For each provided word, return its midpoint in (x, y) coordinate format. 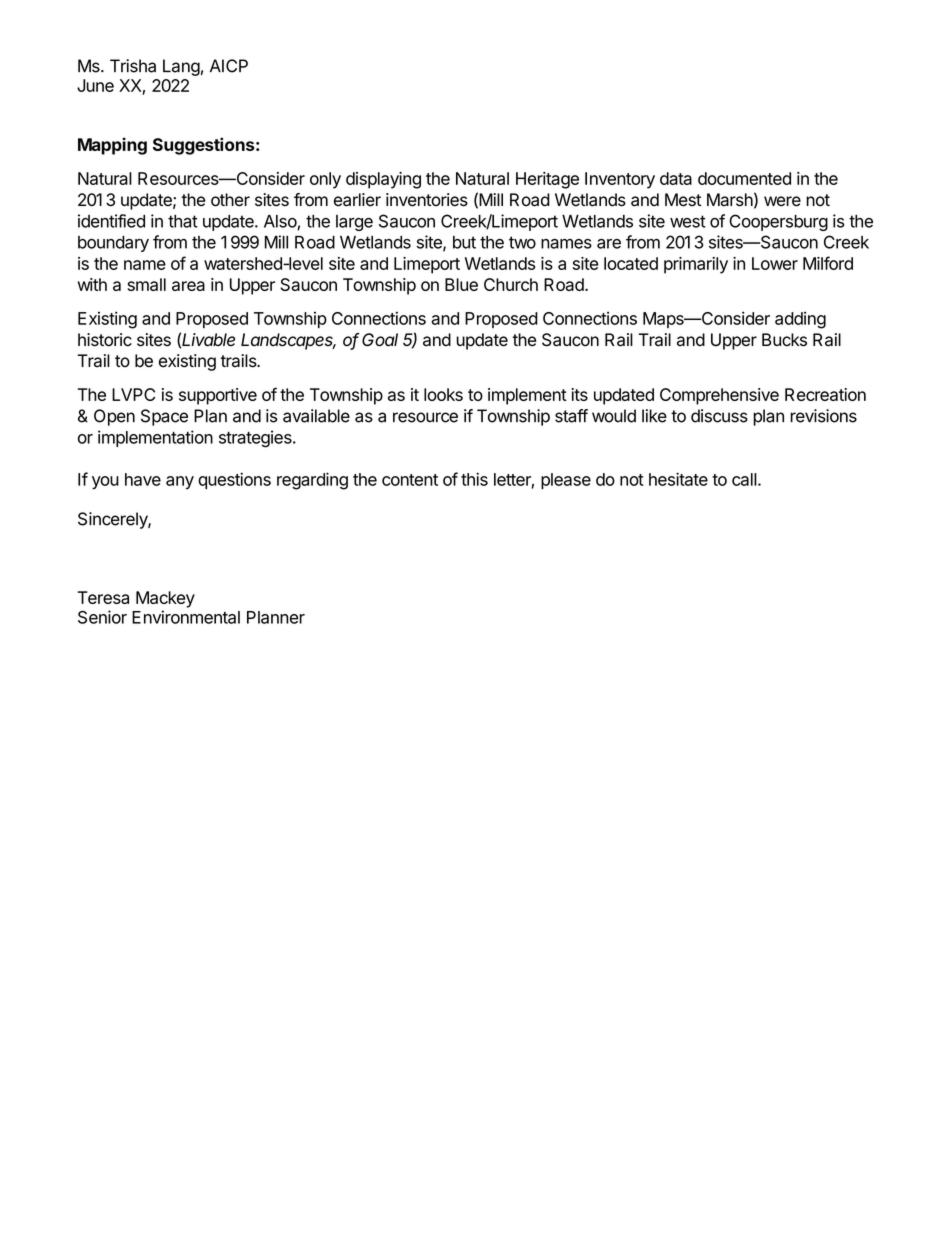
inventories (427, 200)
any (180, 483)
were (782, 201)
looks (443, 394)
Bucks (784, 340)
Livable (208, 340)
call (744, 479)
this (474, 479)
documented (744, 178)
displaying (383, 180)
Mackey (165, 599)
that (183, 221)
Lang (181, 67)
